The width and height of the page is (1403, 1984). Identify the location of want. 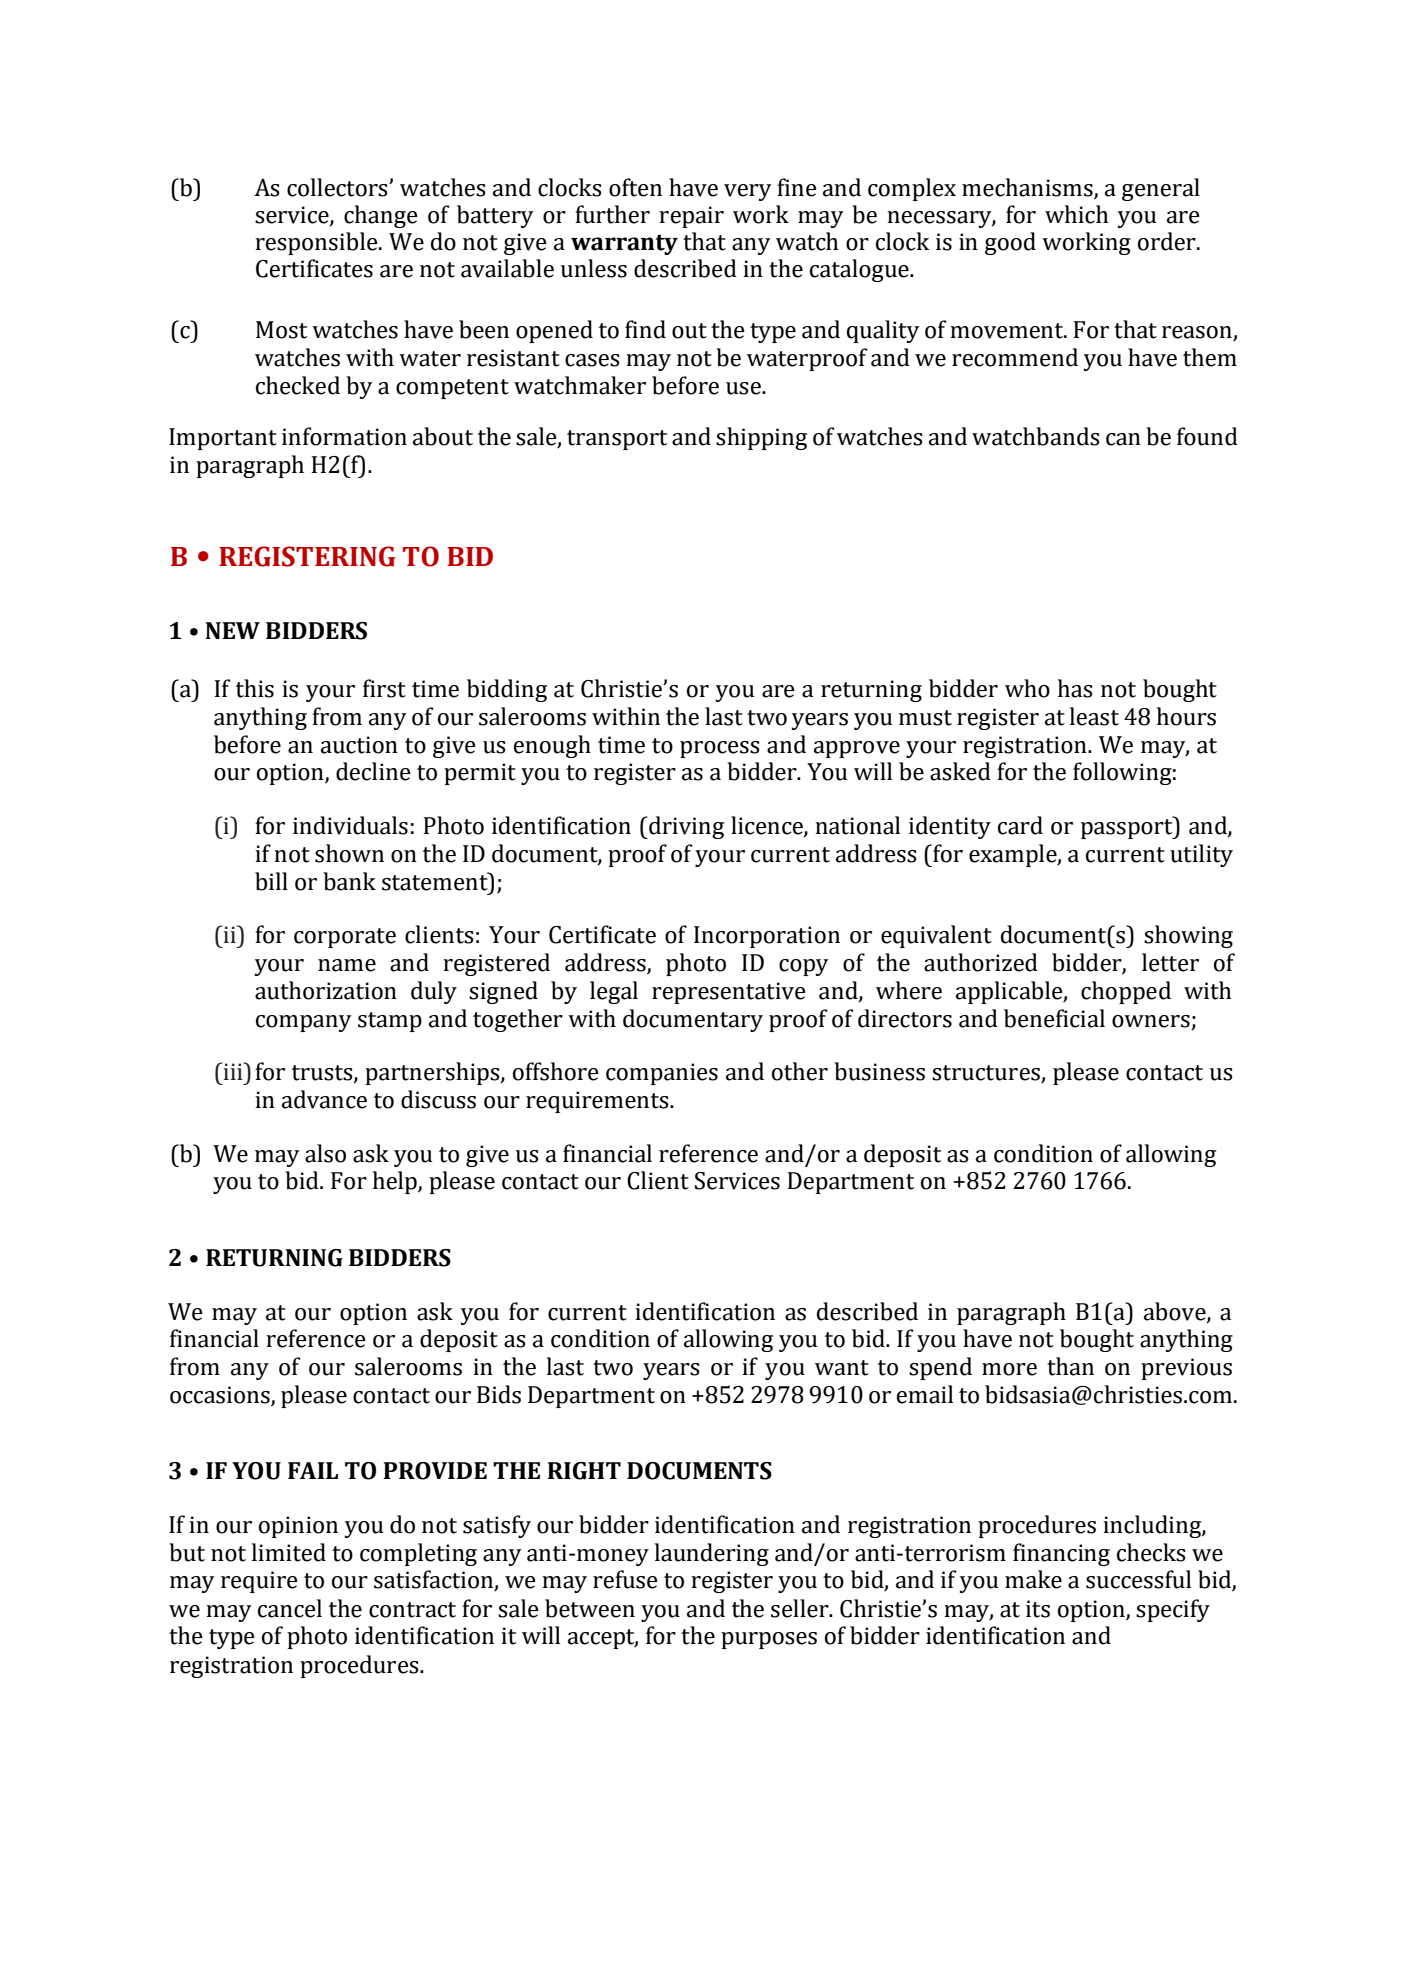
(842, 1368).
